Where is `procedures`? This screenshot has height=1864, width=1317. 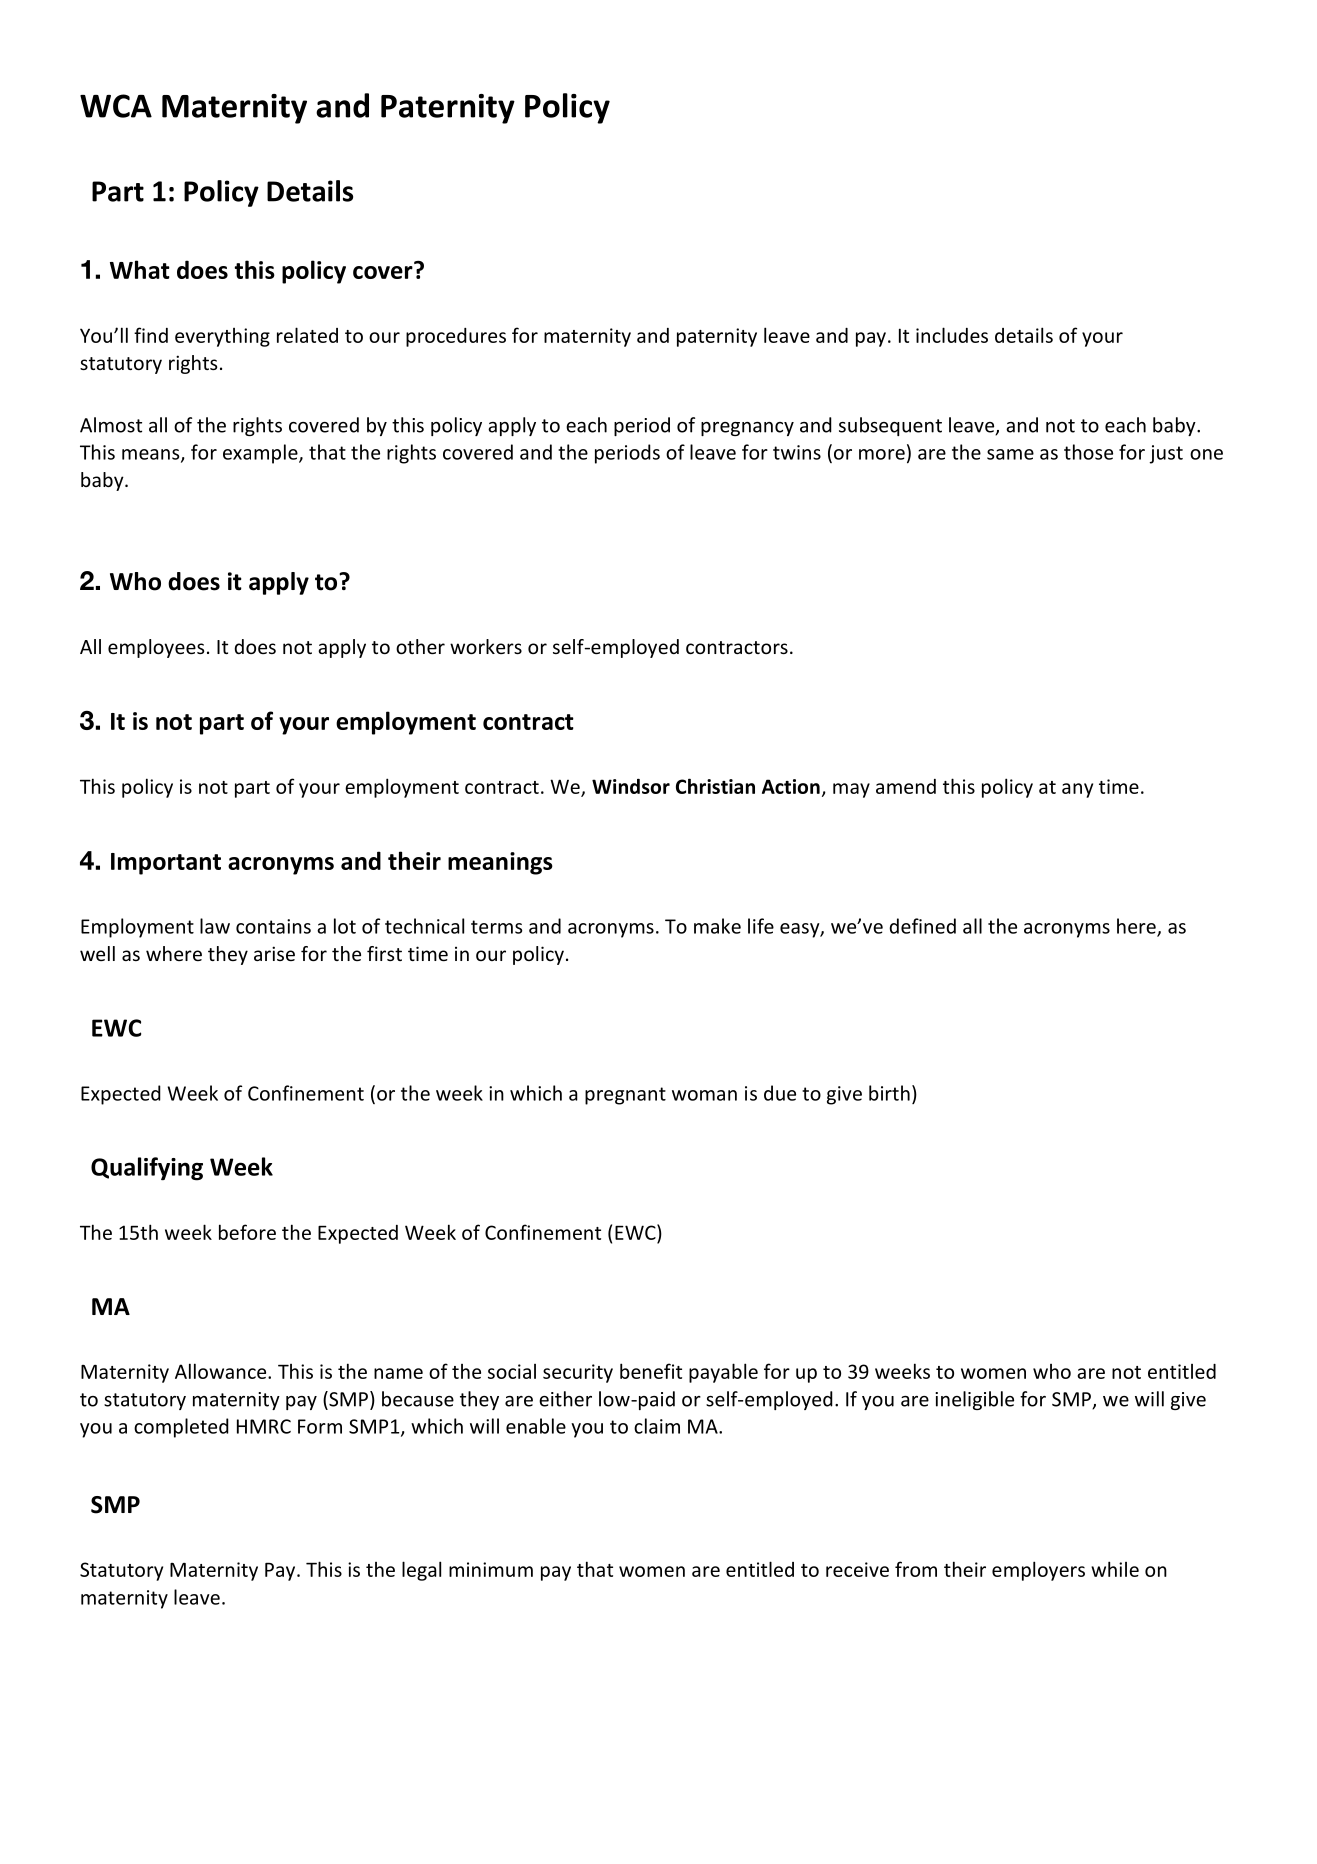 procedures is located at coordinates (456, 337).
